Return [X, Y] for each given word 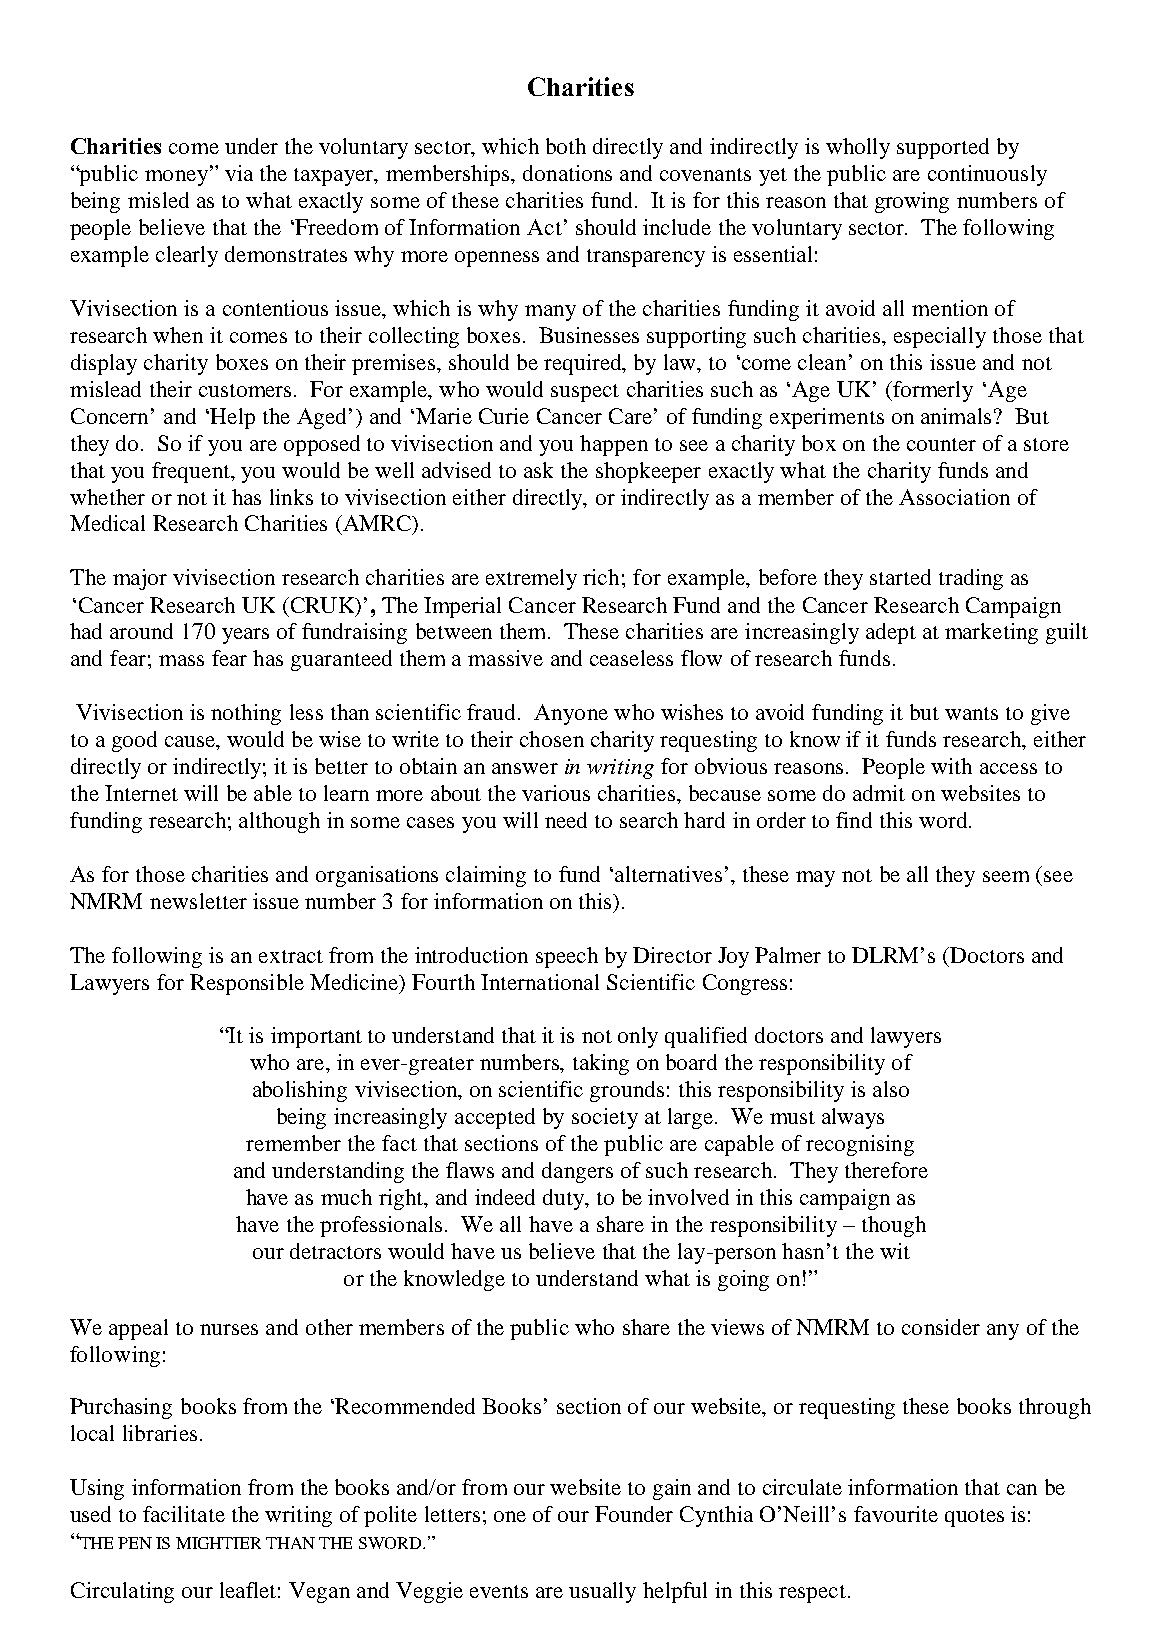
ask [538, 470]
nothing [246, 714]
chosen [552, 739]
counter [941, 444]
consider [941, 1327]
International [540, 982]
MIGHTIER [218, 1543]
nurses [229, 1329]
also [891, 1089]
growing [912, 202]
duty [565, 1199]
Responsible [247, 984]
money [178, 178]
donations [567, 173]
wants [971, 713]
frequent [192, 472]
